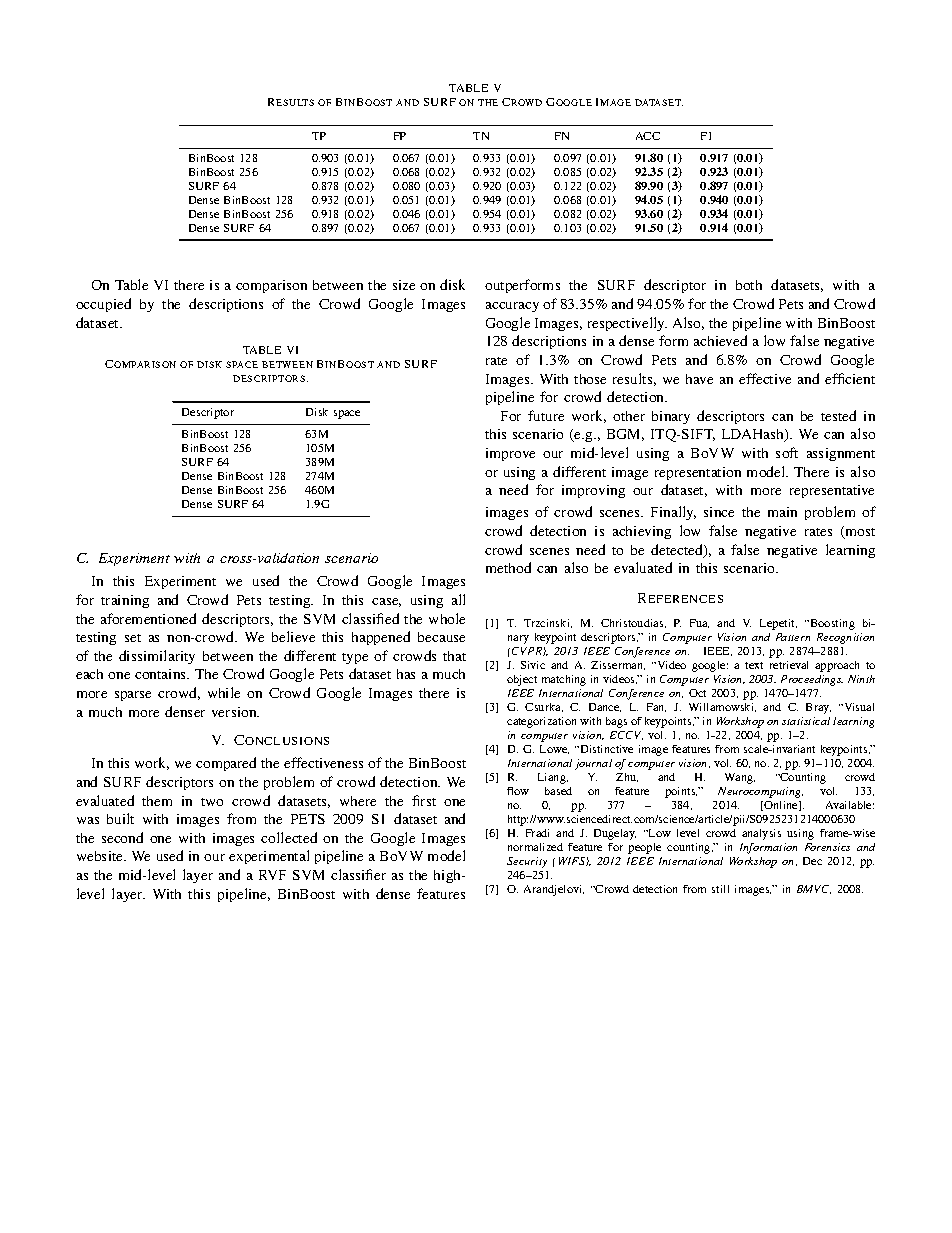 Image resolution: width=952 pixels, height=1233 pixels. What do you see at coordinates (749, 285) in the document?
I see `both` at bounding box center [749, 285].
